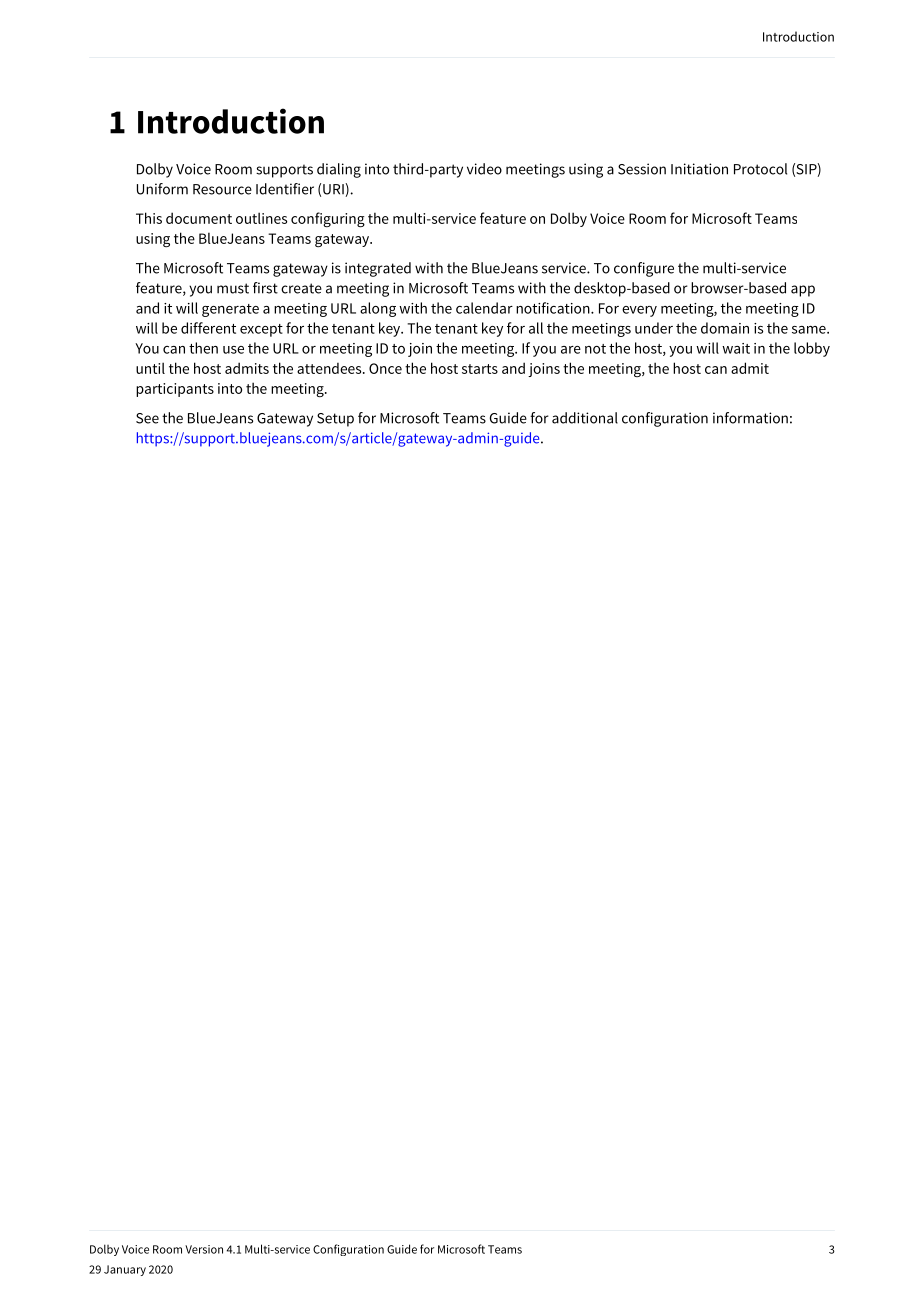 Image resolution: width=924 pixels, height=1303 pixels. I want to click on information, so click(750, 418).
